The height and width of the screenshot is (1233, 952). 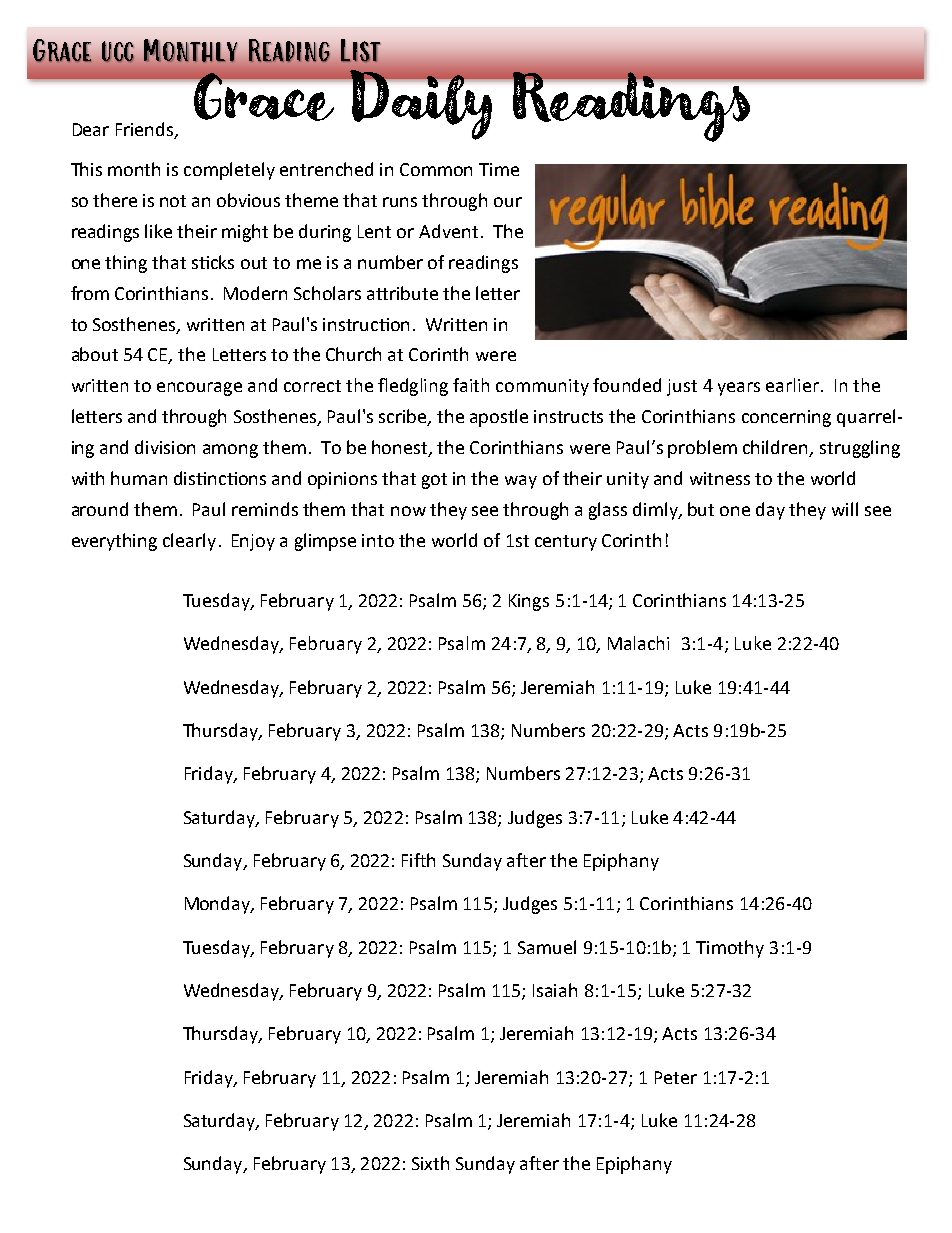 I want to click on Common, so click(x=436, y=169).
